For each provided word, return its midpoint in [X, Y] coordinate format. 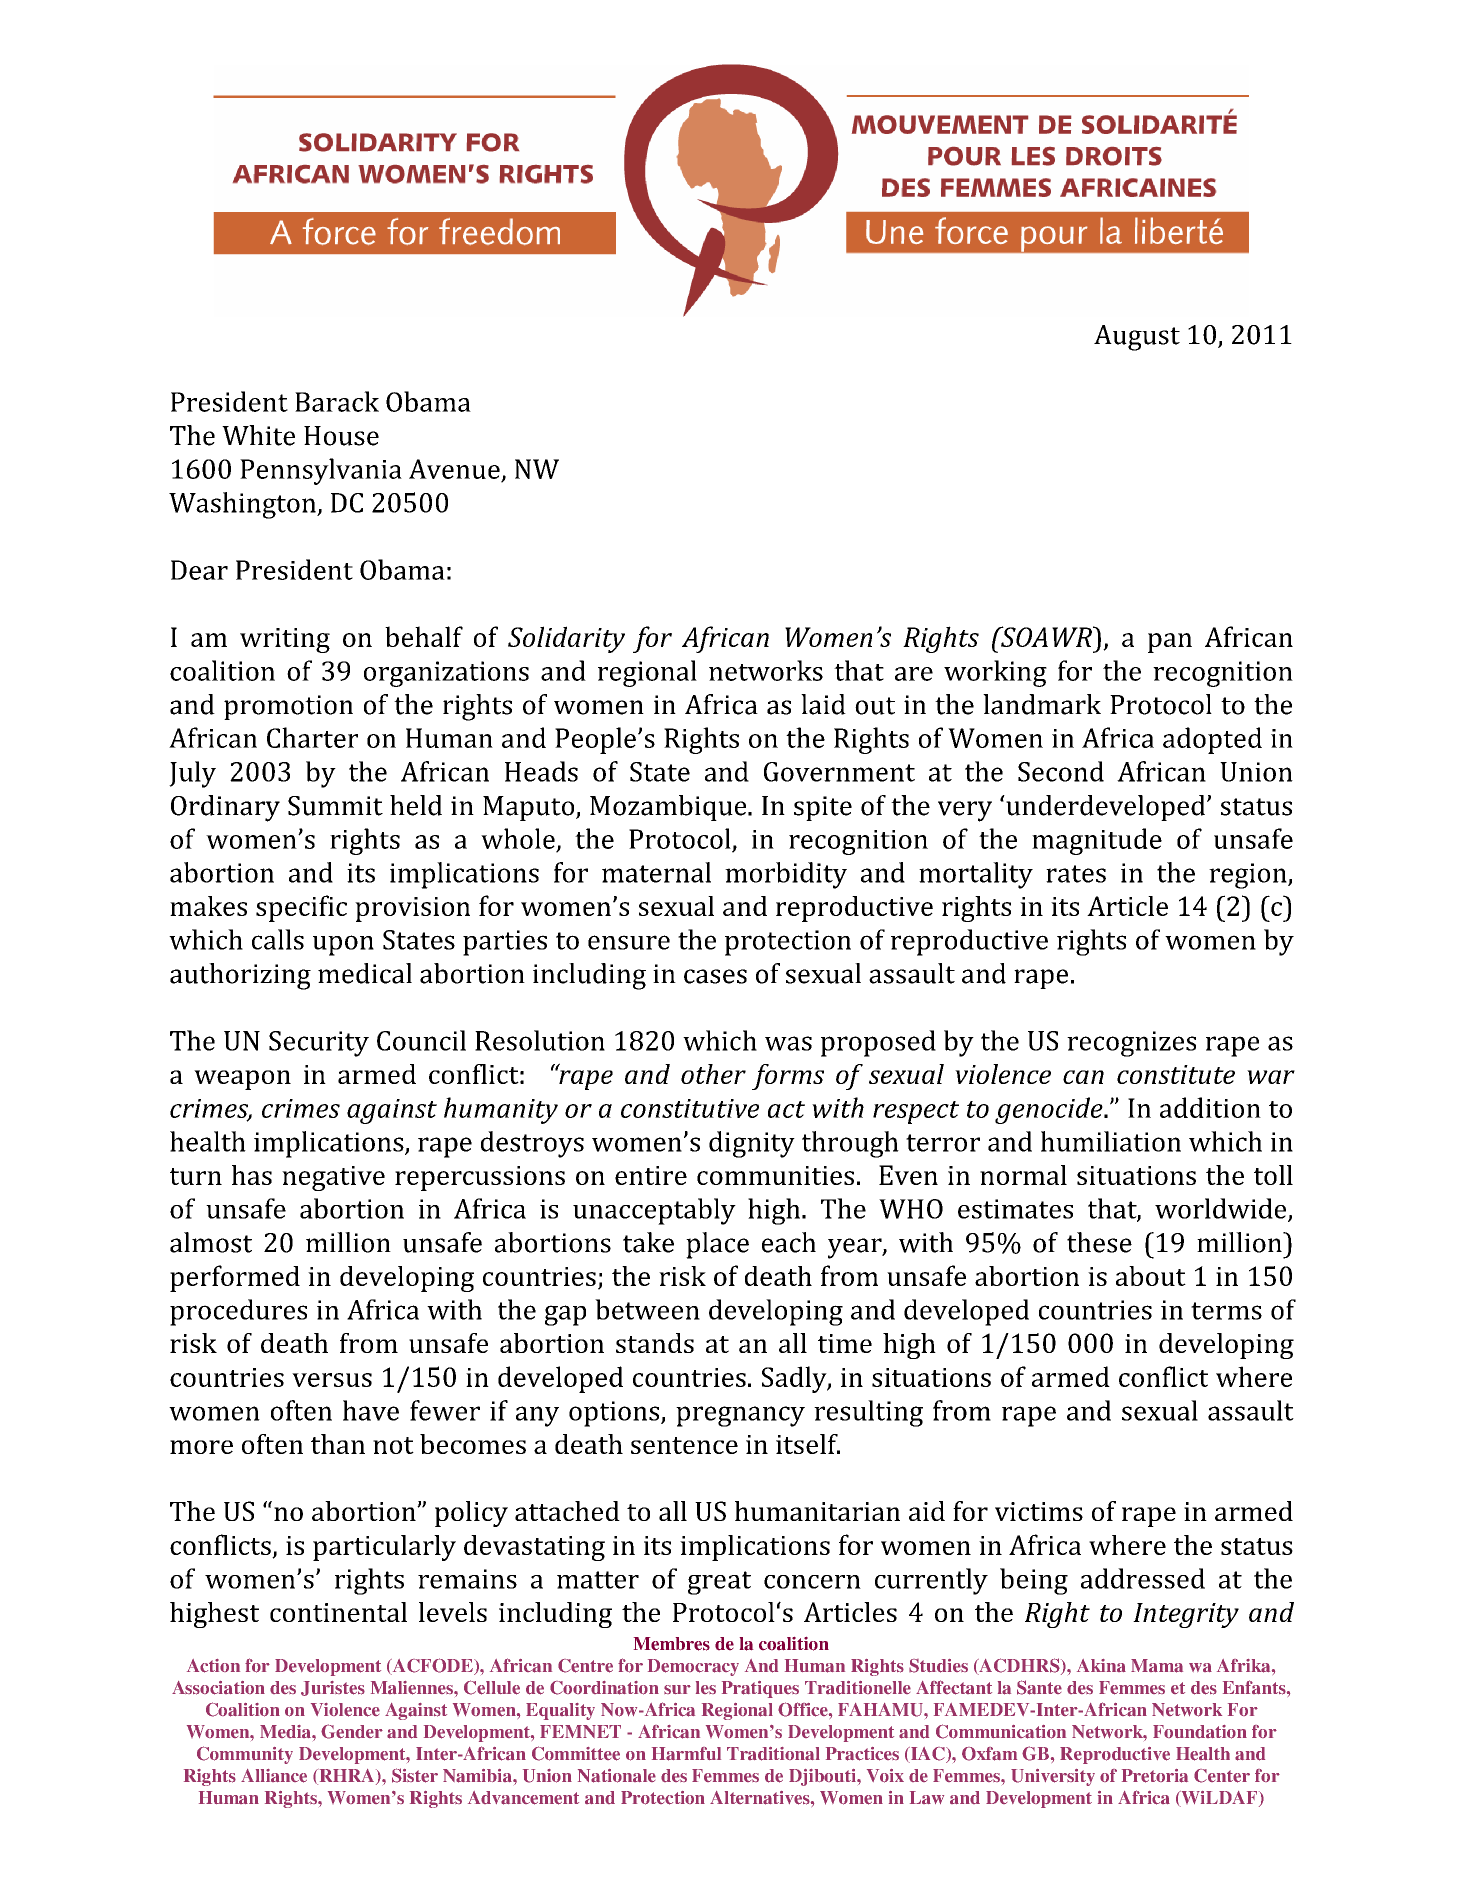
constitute [1176, 1074]
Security [319, 1044]
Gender [352, 1731]
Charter [312, 737]
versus [332, 1380]
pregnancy [740, 1416]
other [713, 1074]
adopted [1212, 740]
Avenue [454, 469]
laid [823, 704]
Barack [337, 401]
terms [1226, 1311]
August [1137, 338]
